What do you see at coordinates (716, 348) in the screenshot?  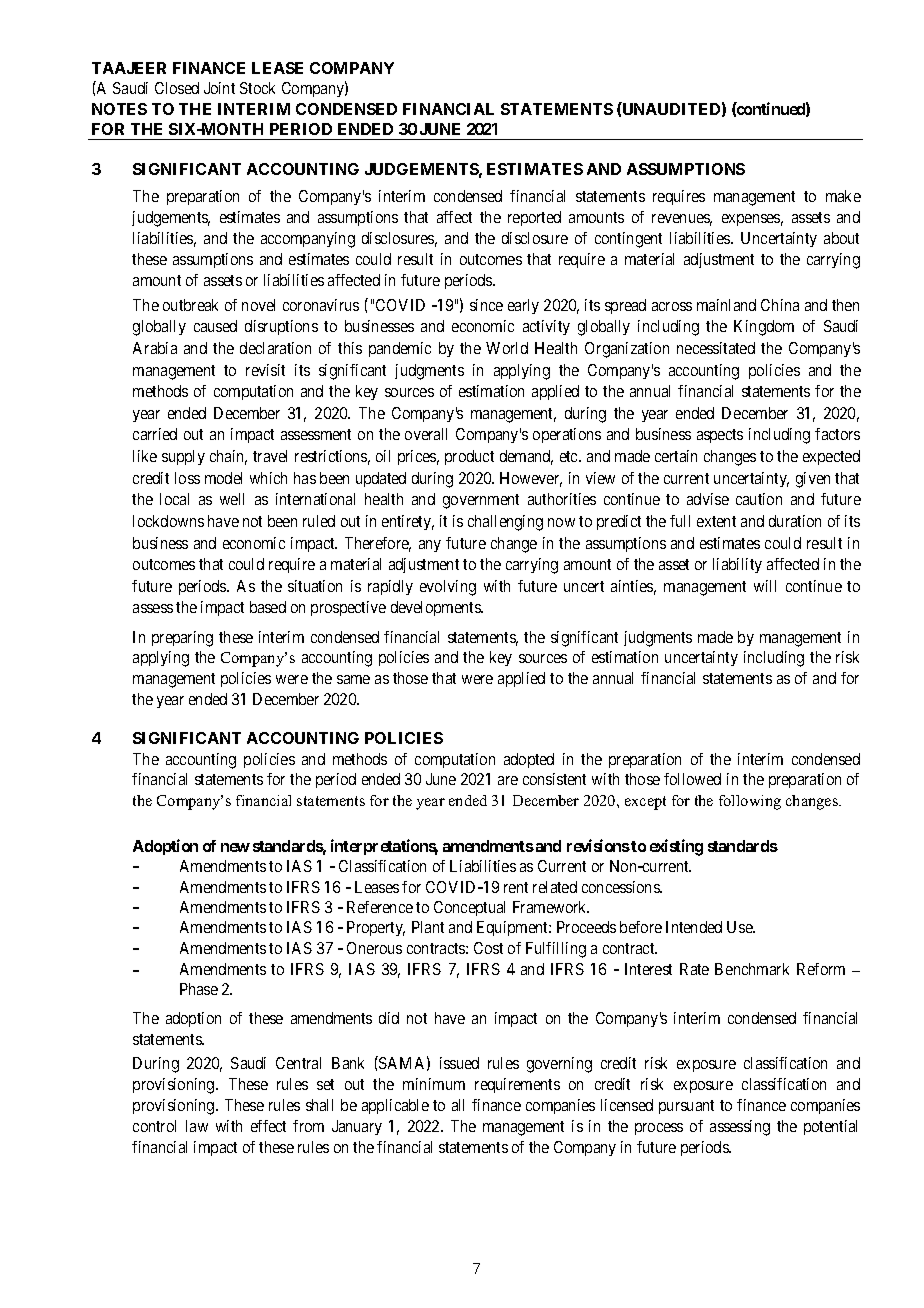 I see `necessitated` at bounding box center [716, 348].
